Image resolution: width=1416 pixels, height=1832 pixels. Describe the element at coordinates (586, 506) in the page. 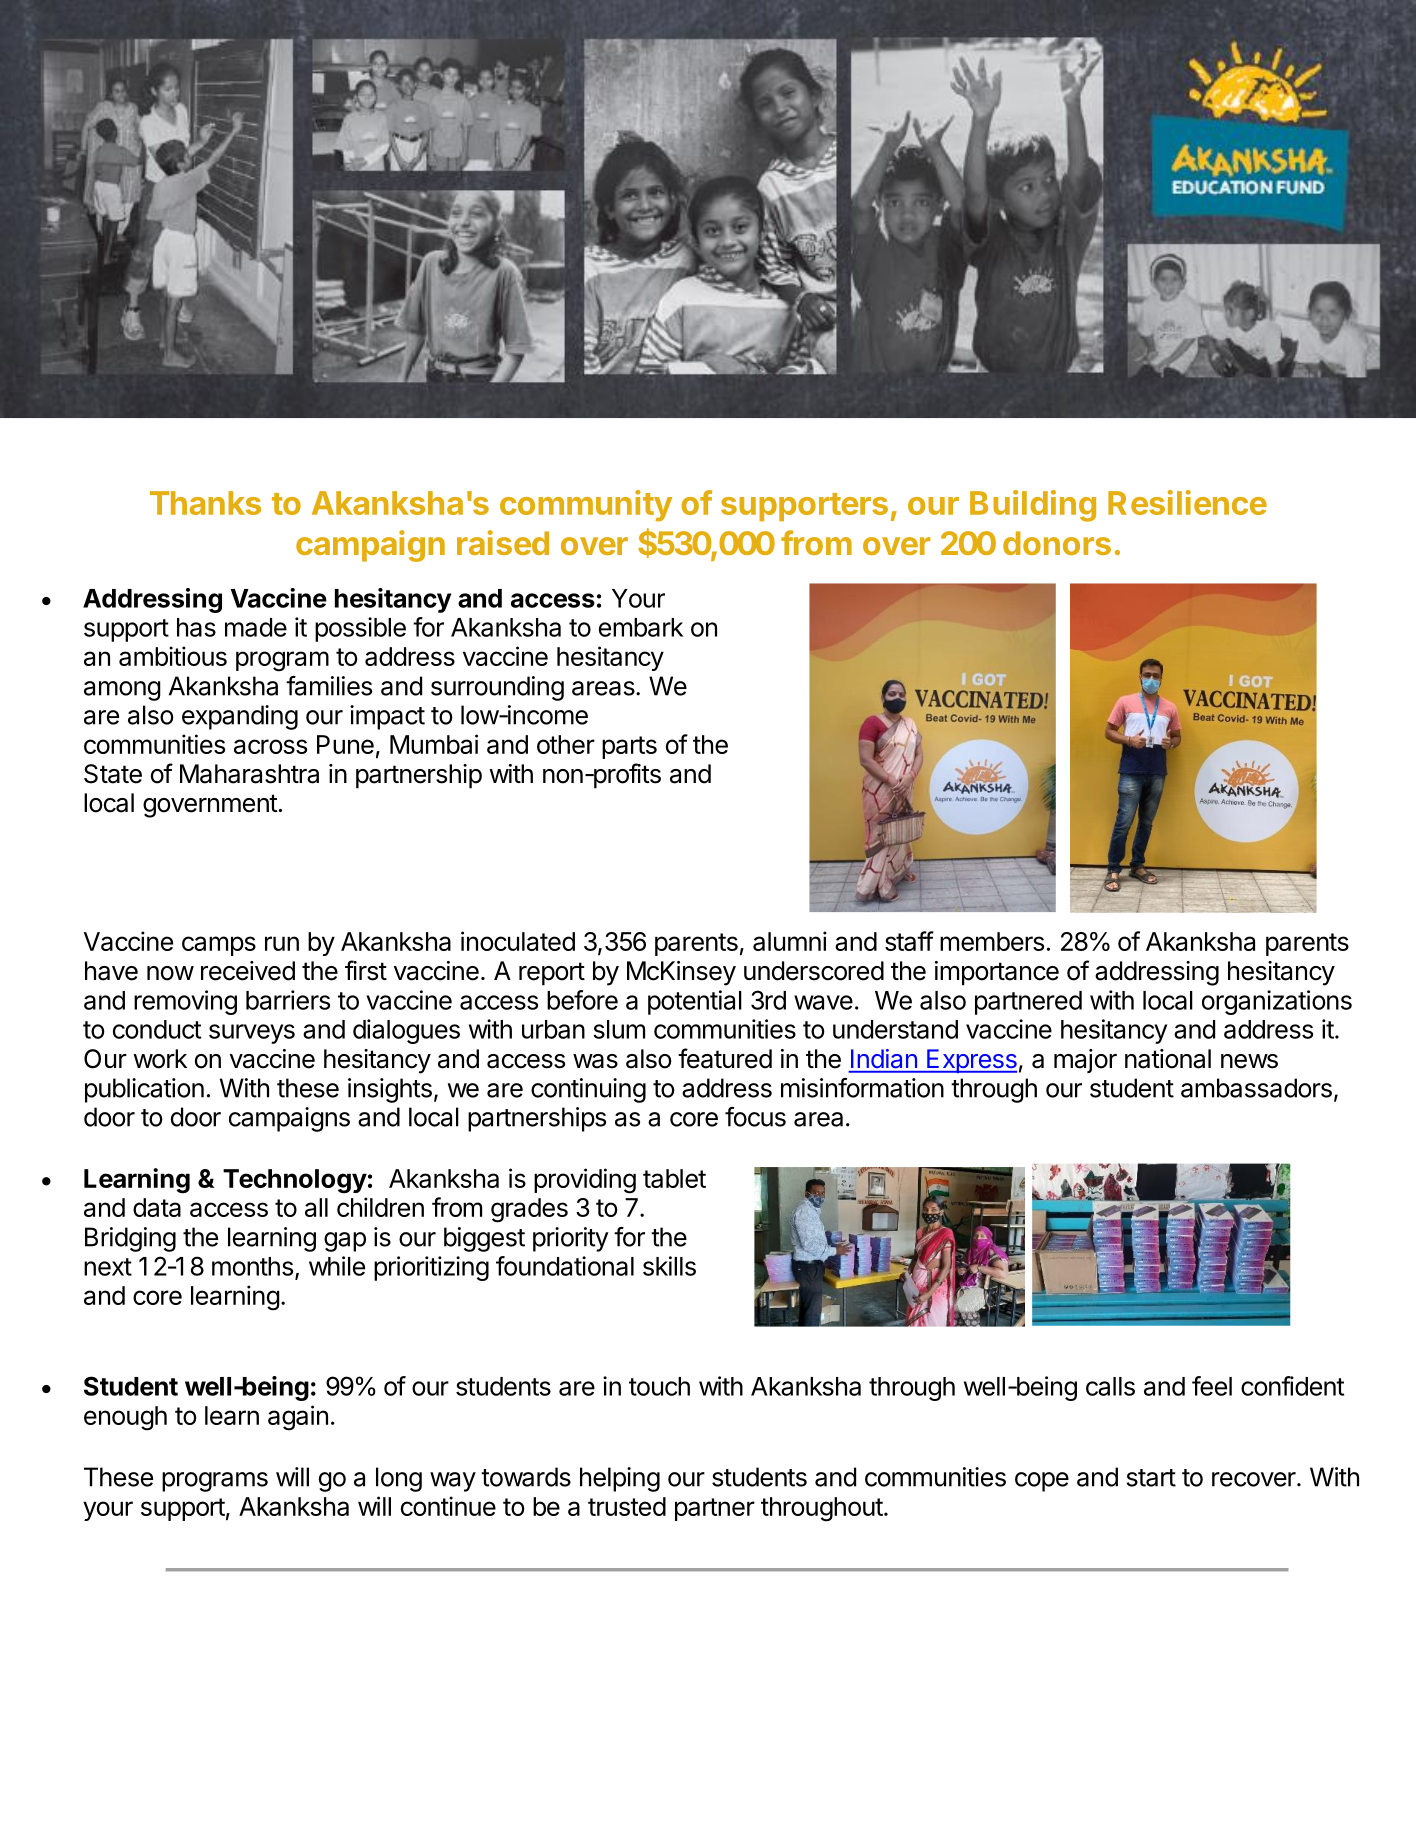

I see `community` at that location.
